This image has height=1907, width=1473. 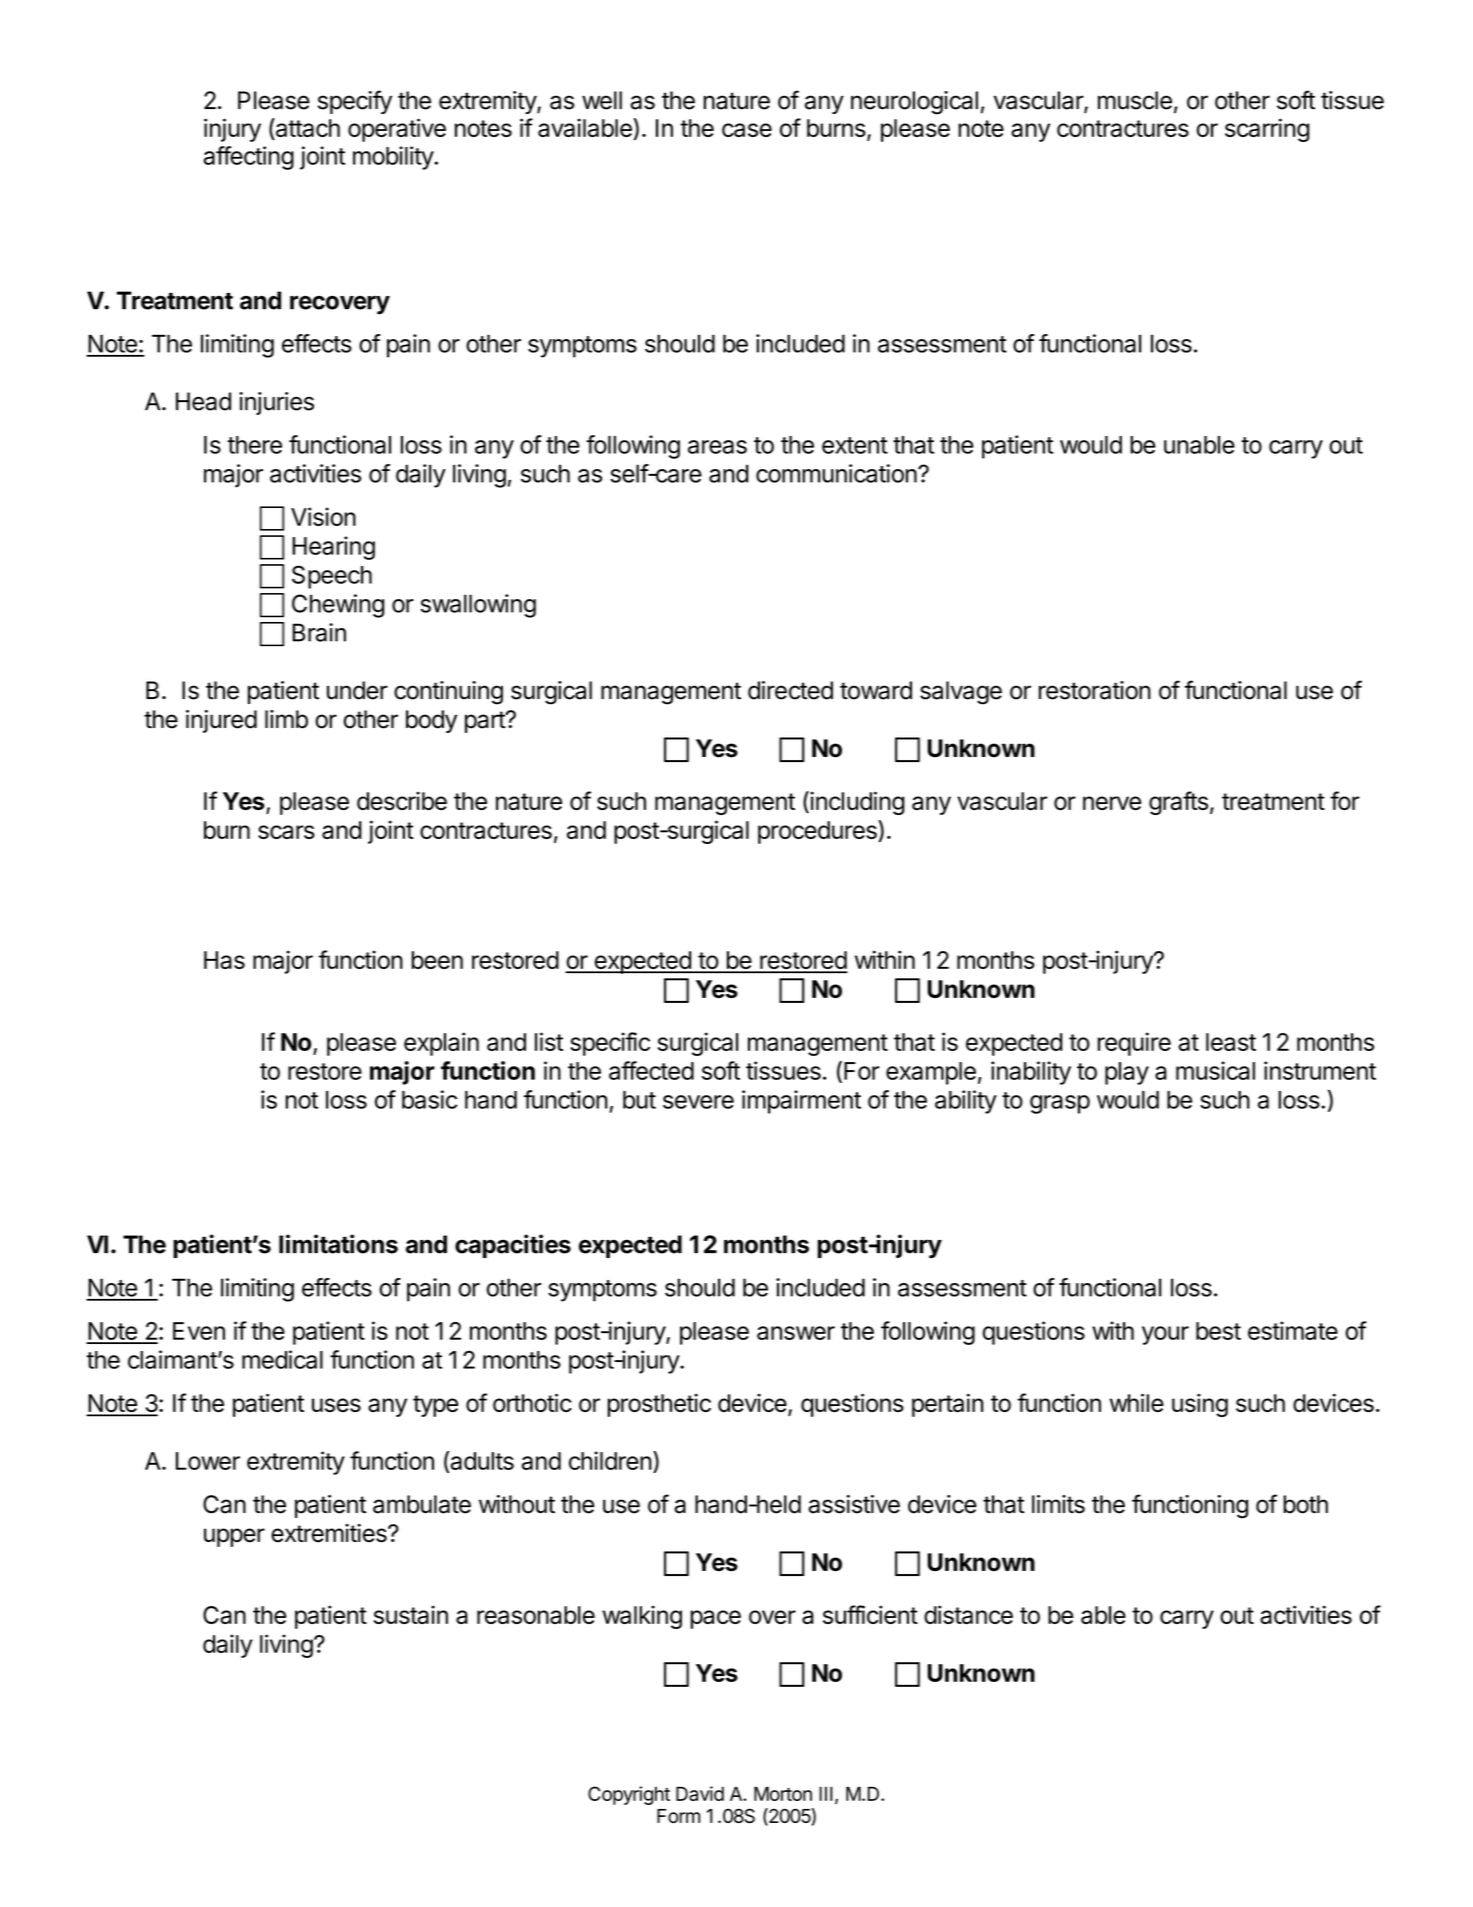 What do you see at coordinates (286, 832) in the image?
I see `scars` at bounding box center [286, 832].
